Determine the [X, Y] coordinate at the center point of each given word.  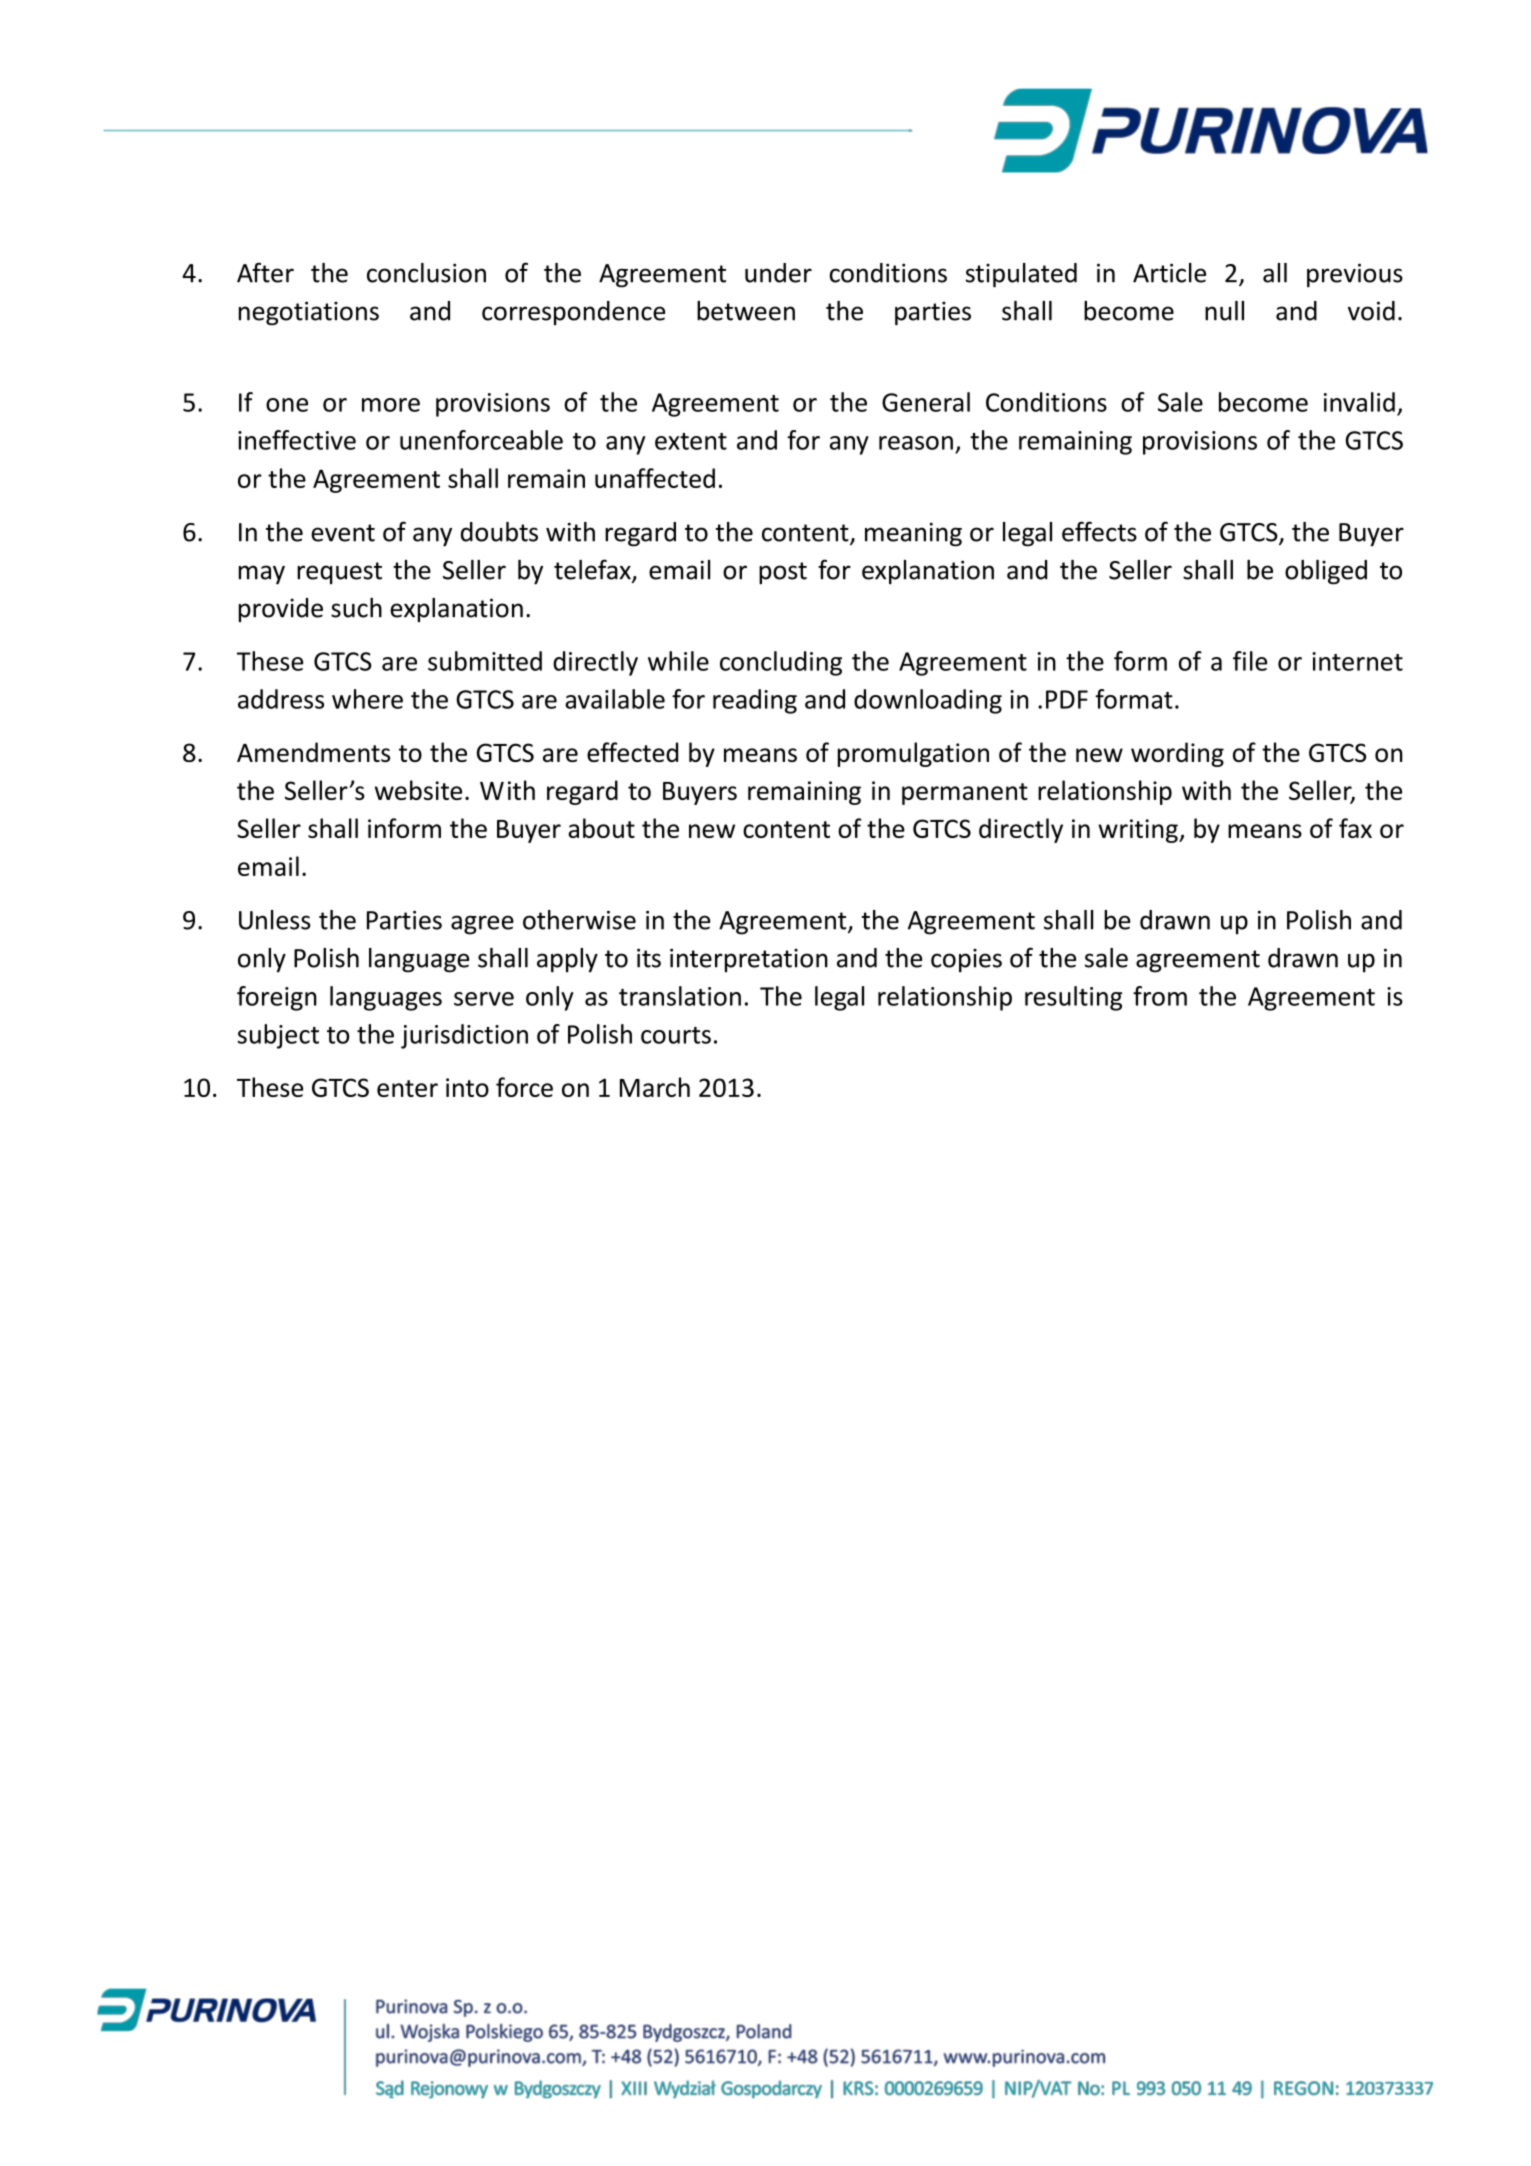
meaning [913, 534]
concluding [781, 663]
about [601, 828]
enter [407, 1088]
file [1250, 661]
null [1224, 311]
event [343, 533]
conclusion [426, 273]
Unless [275, 920]
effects [1099, 531]
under [778, 273]
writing [1139, 831]
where [367, 699]
